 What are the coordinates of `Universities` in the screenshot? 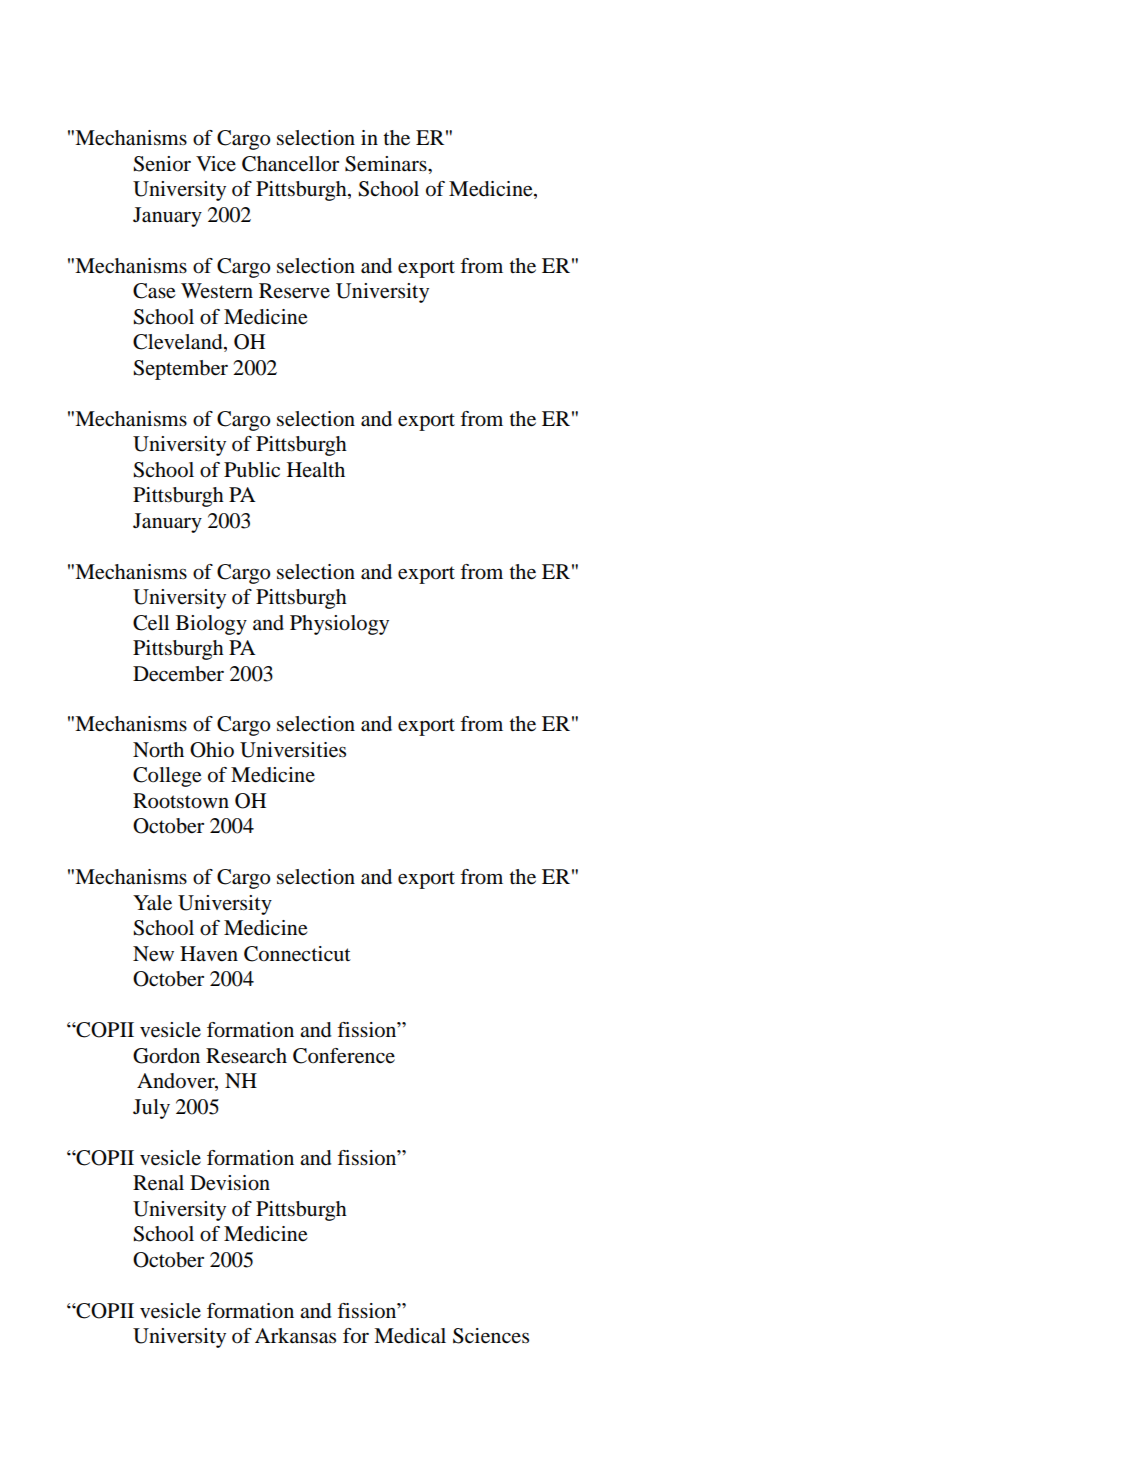 It's located at (293, 750).
